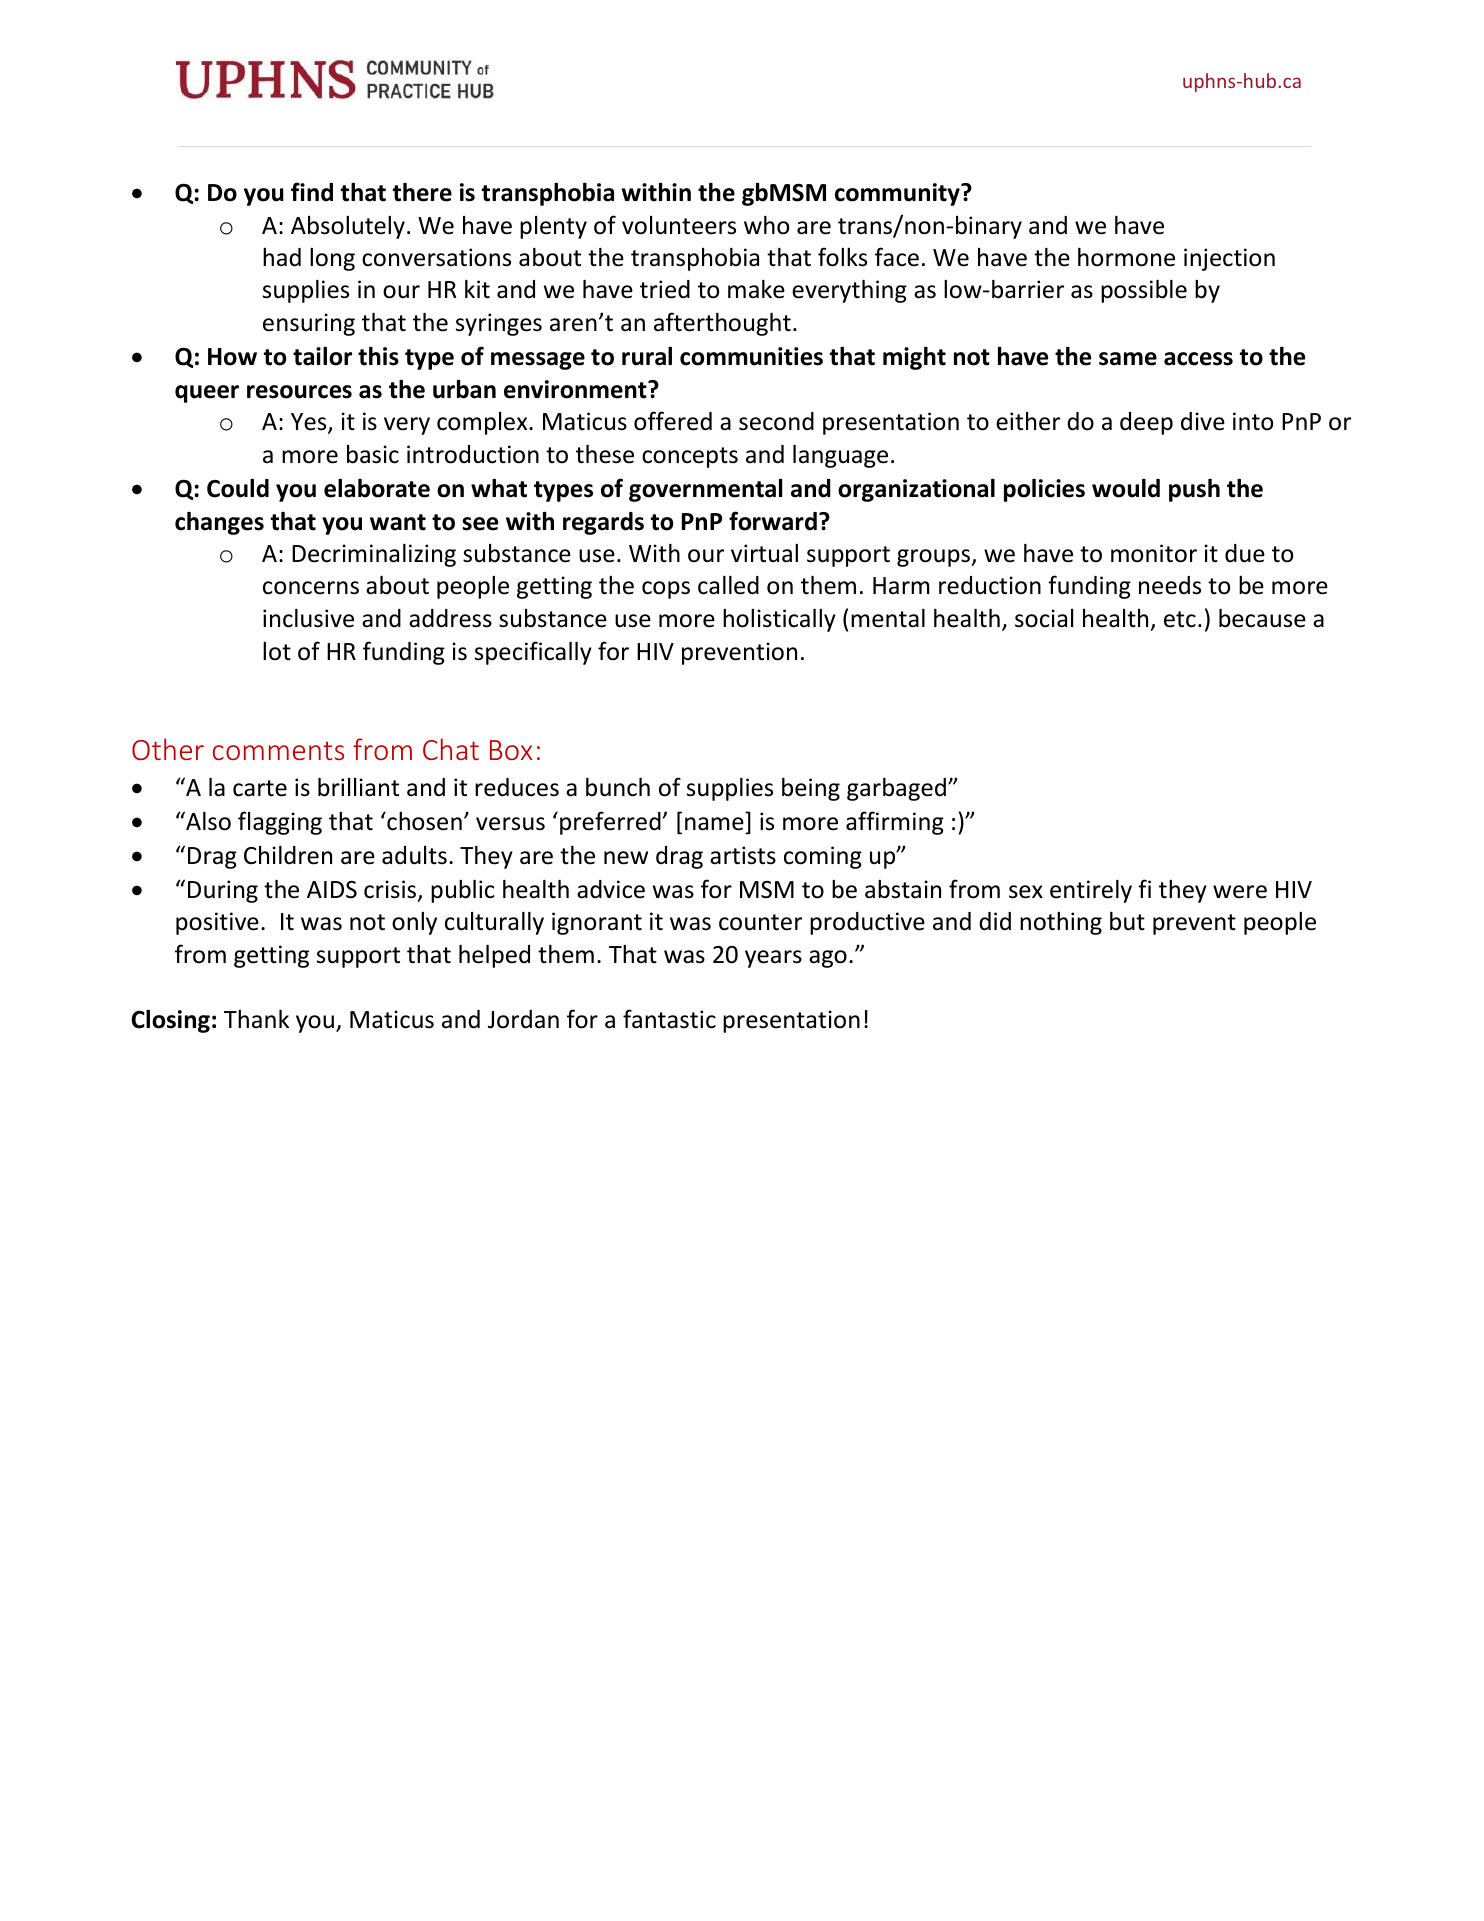  Describe the element at coordinates (348, 227) in the screenshot. I see `Absolutely` at that location.
